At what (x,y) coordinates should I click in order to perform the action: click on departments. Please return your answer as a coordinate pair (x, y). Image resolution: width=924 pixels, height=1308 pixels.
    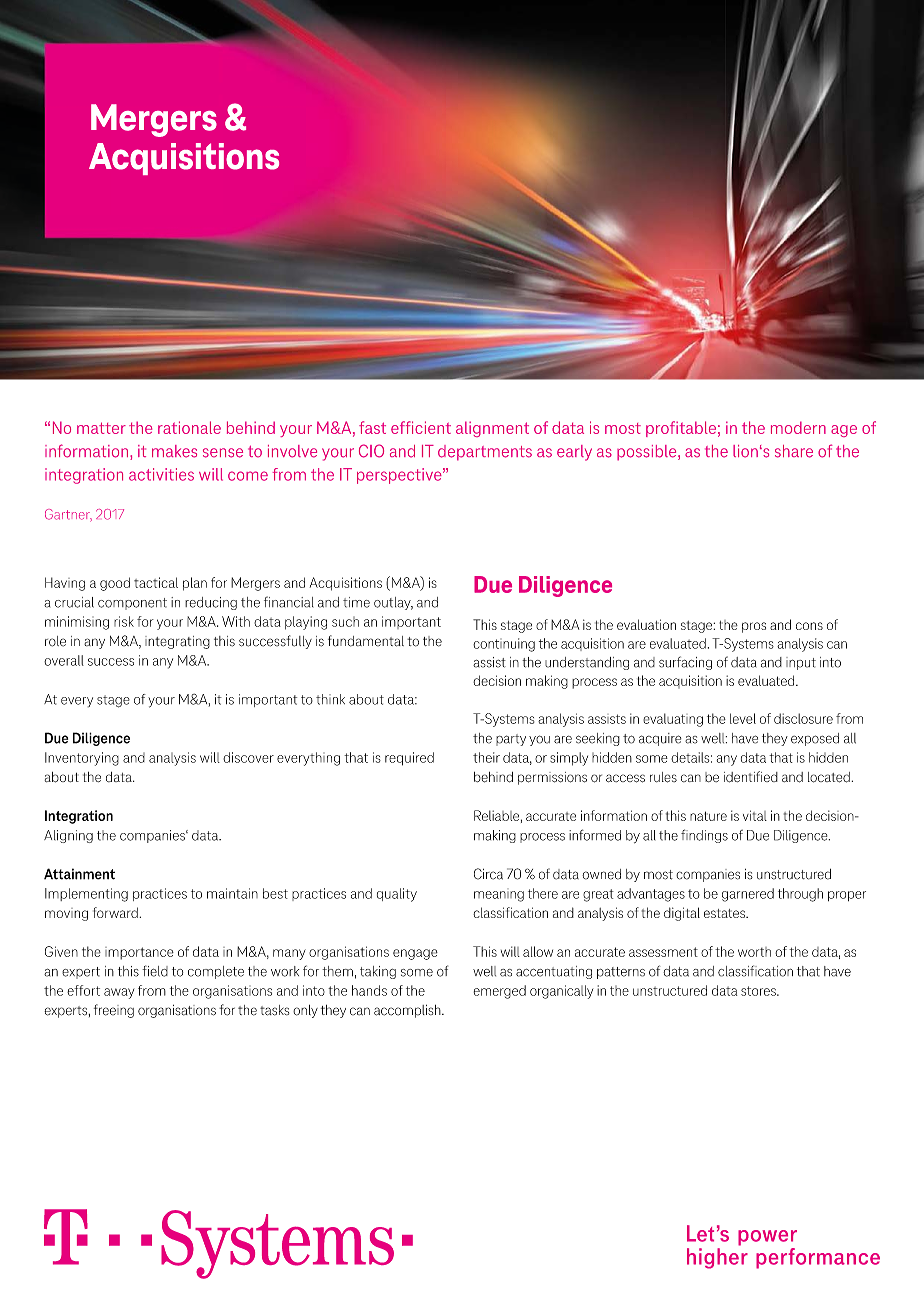
    Looking at the image, I should click on (485, 453).
